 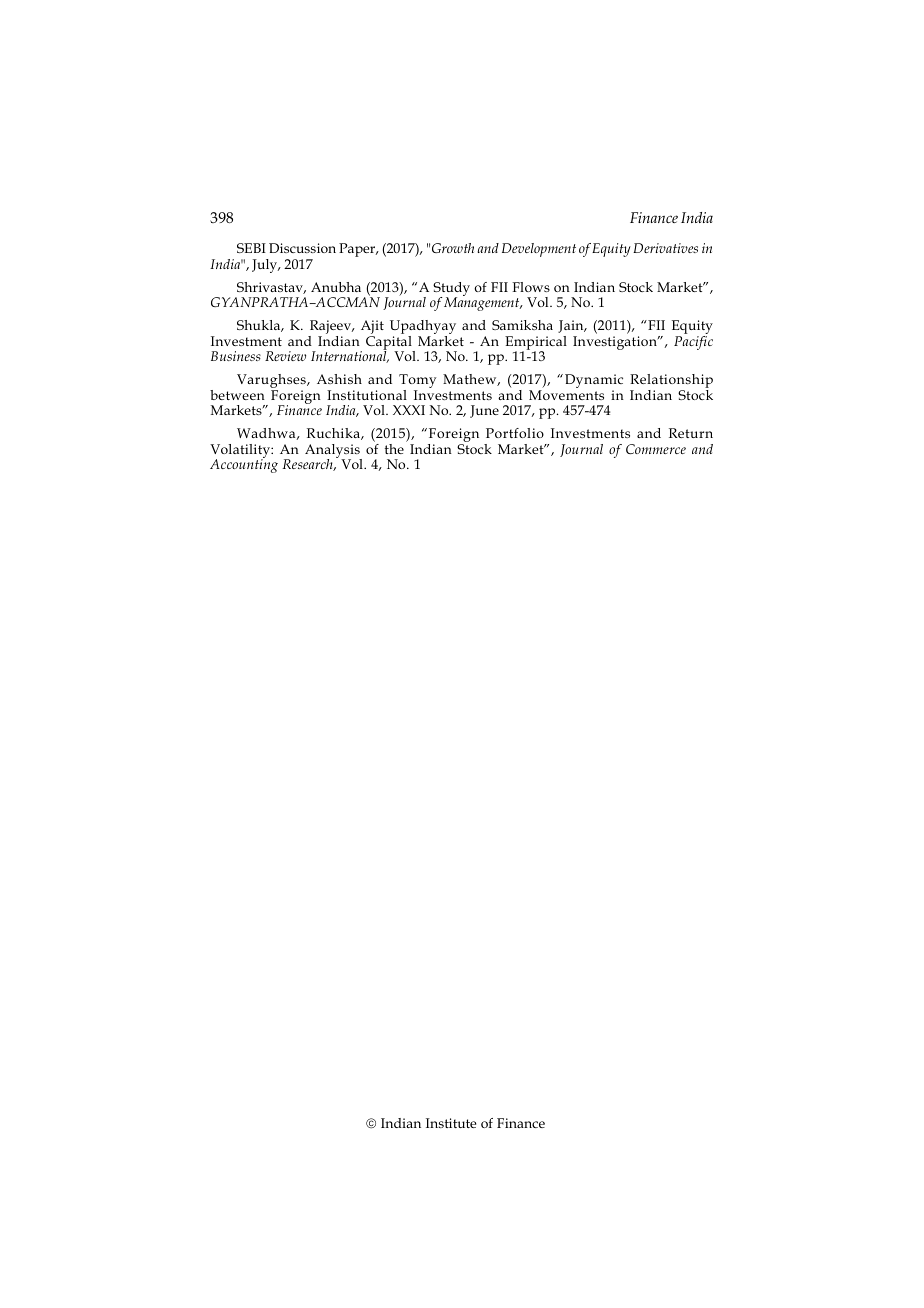 What do you see at coordinates (451, 290) in the screenshot?
I see `Study` at bounding box center [451, 290].
